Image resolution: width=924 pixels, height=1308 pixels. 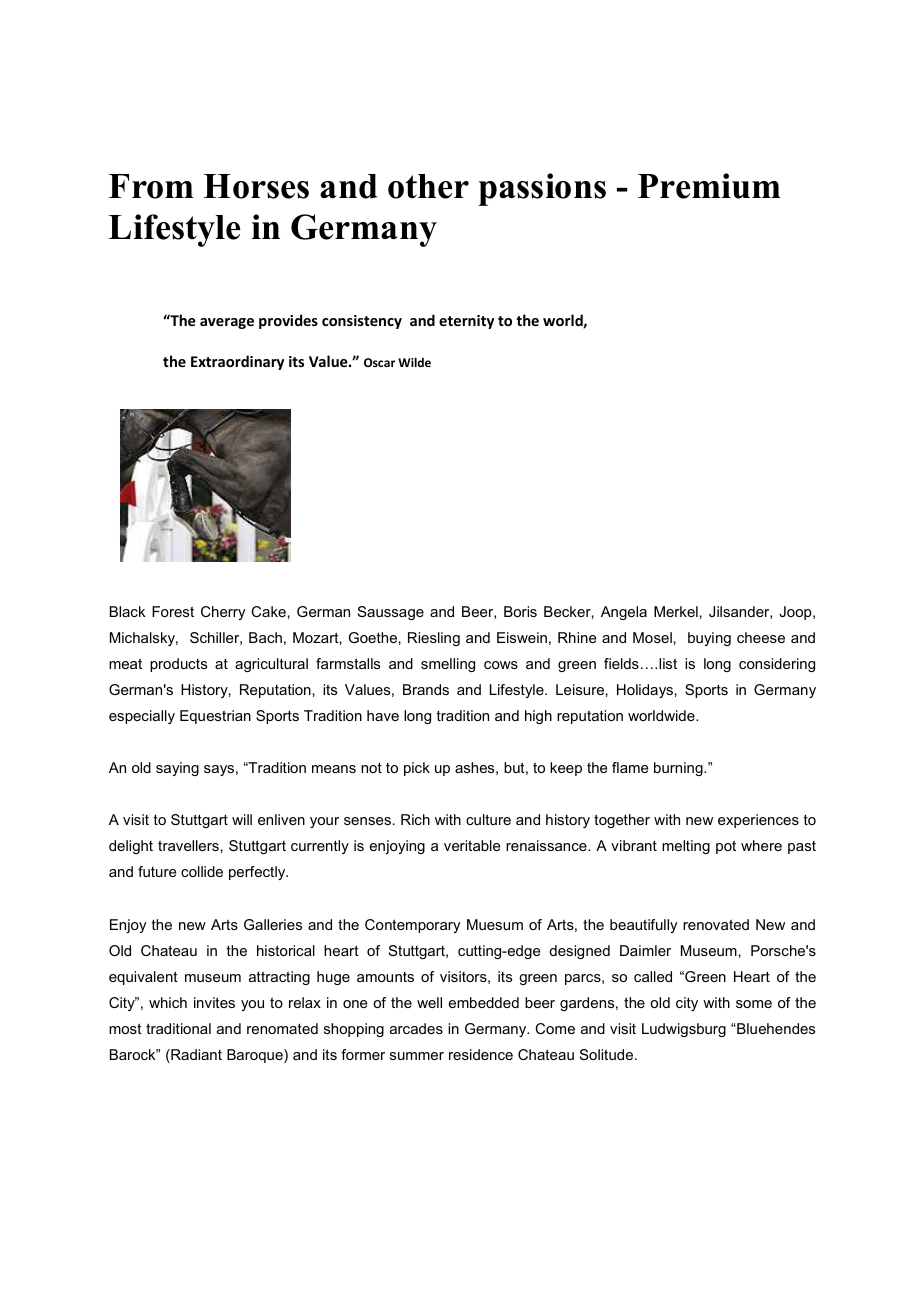 What do you see at coordinates (434, 639) in the image?
I see `Riesling` at bounding box center [434, 639].
